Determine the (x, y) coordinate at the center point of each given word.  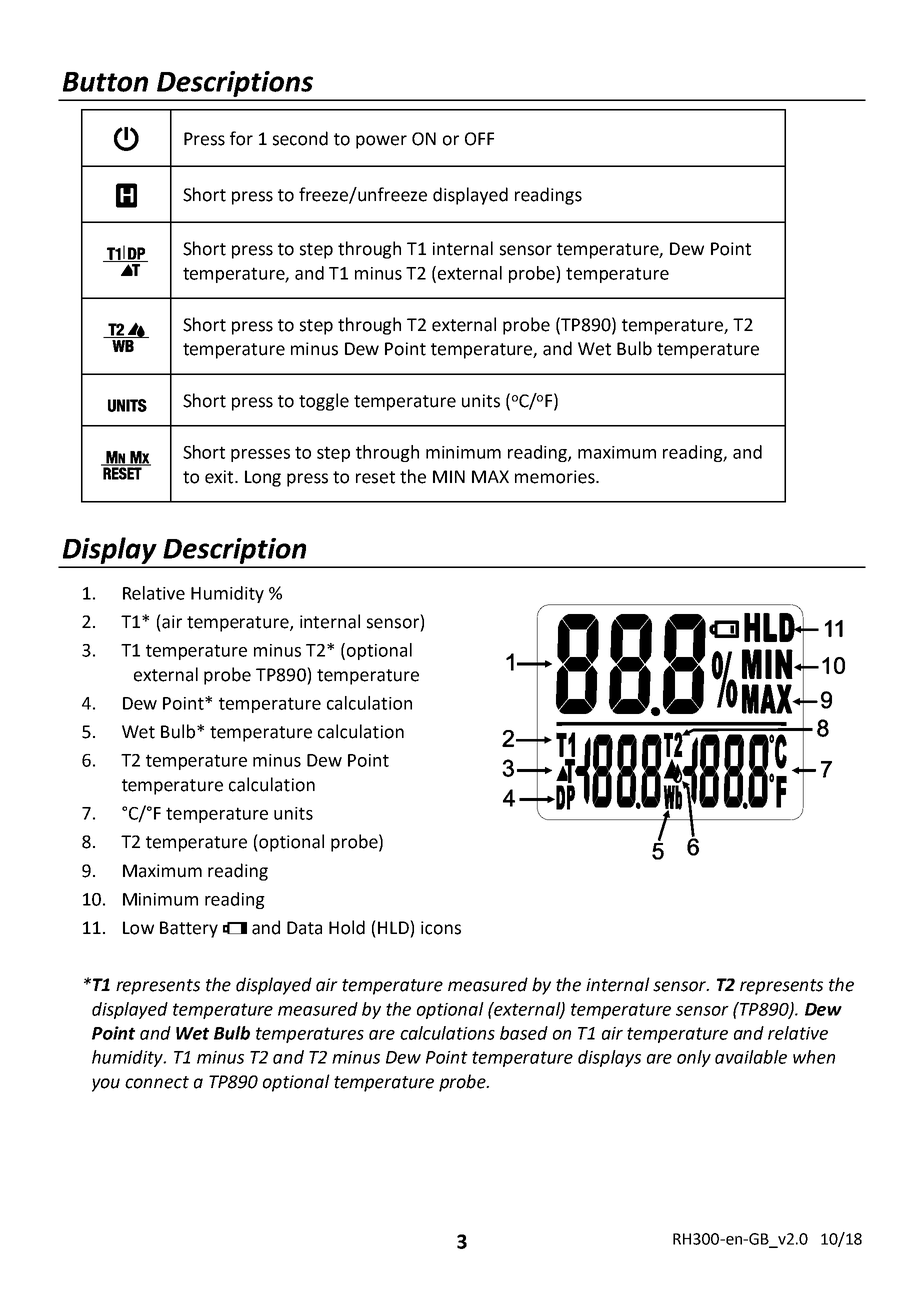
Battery (189, 929)
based (524, 1033)
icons (441, 928)
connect (157, 1082)
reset (375, 477)
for (241, 138)
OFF (479, 139)
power (381, 142)
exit (220, 477)
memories (556, 477)
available (751, 1057)
